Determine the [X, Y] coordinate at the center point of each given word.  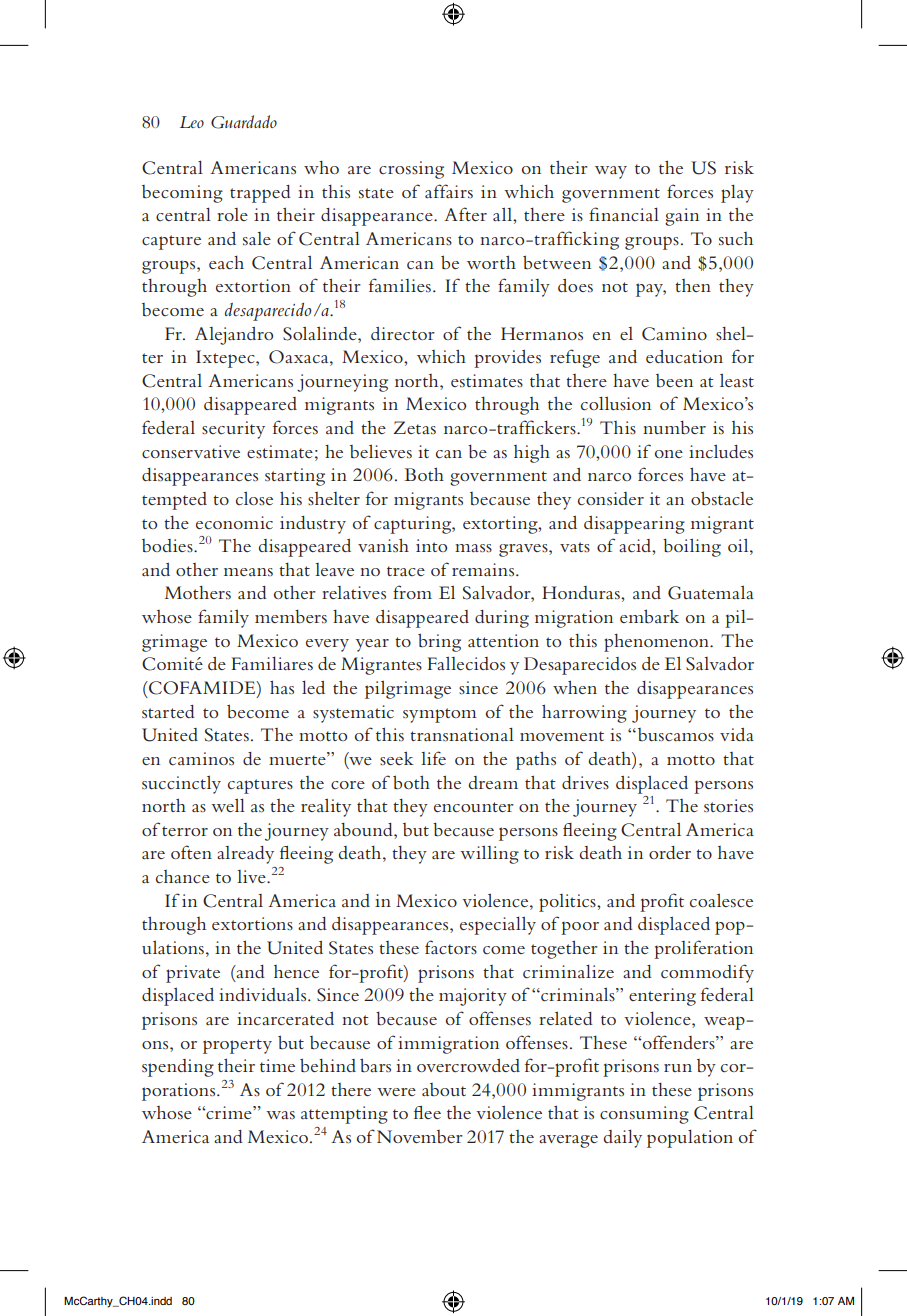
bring [439, 642]
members [291, 616]
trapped [260, 194]
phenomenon [657, 643]
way [611, 172]
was [280, 1115]
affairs [449, 191]
